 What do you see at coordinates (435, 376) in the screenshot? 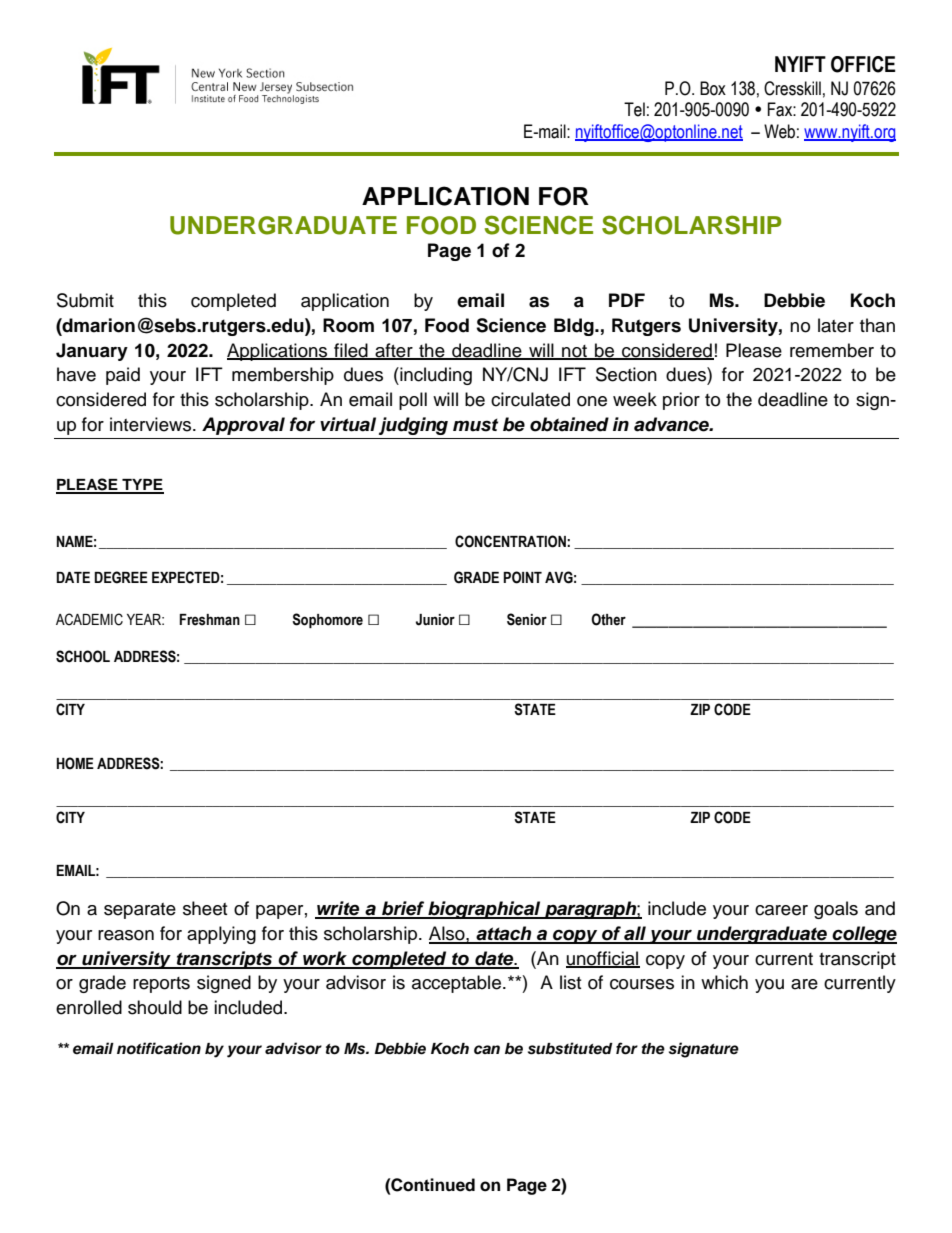
I see `including` at bounding box center [435, 376].
